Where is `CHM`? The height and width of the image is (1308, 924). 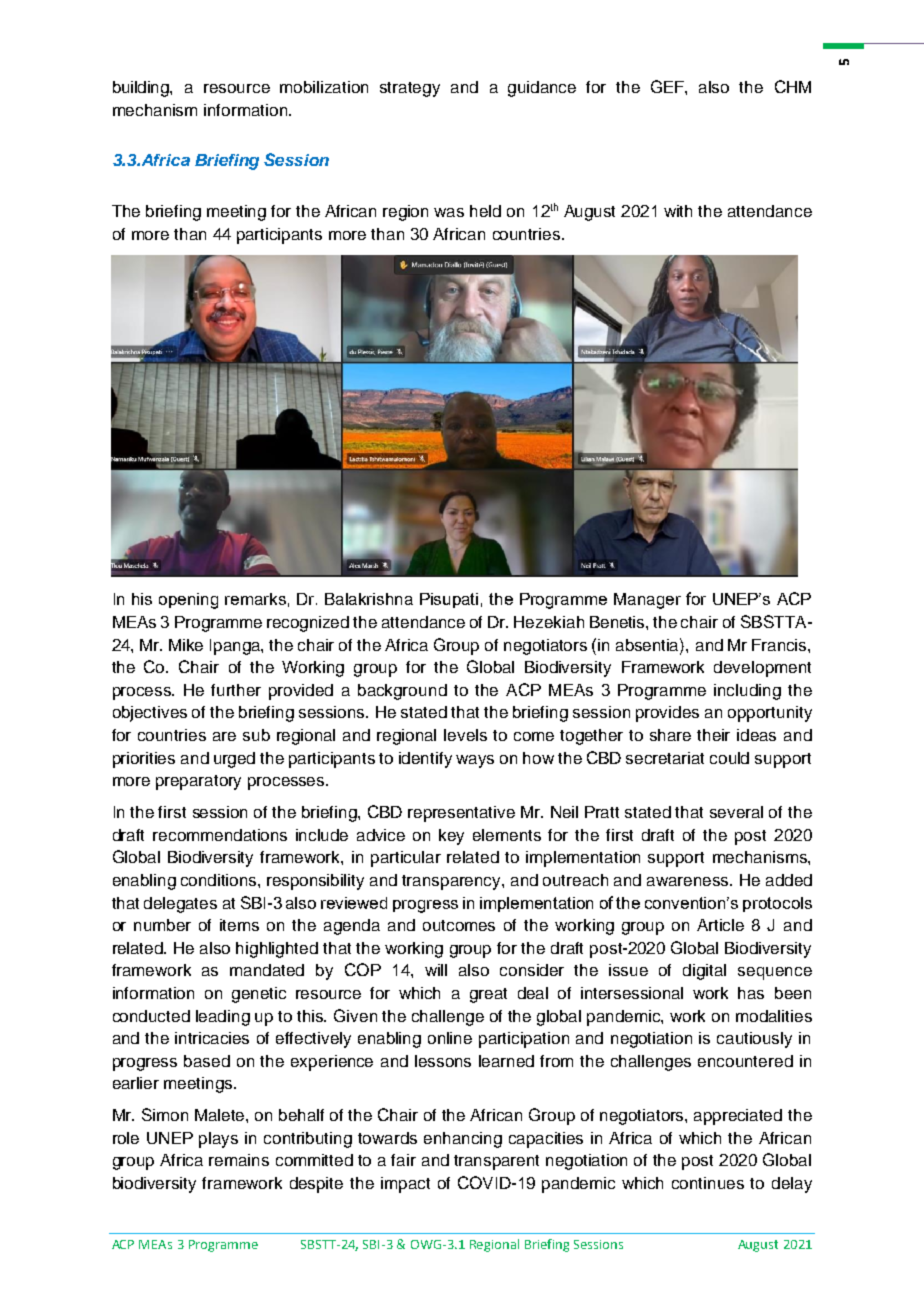
CHM is located at coordinates (793, 86).
